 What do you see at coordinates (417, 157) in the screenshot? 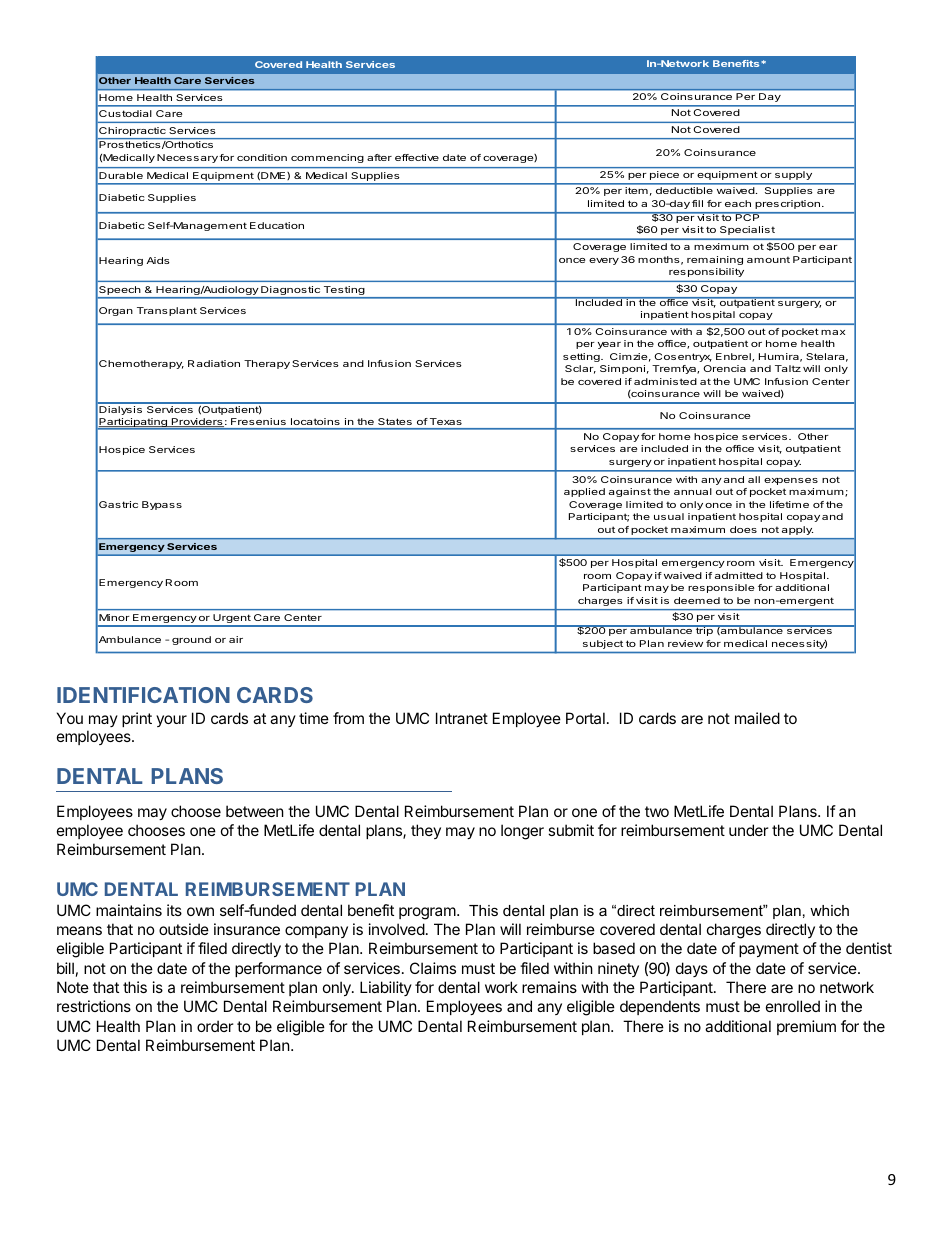
I see `effective` at bounding box center [417, 157].
